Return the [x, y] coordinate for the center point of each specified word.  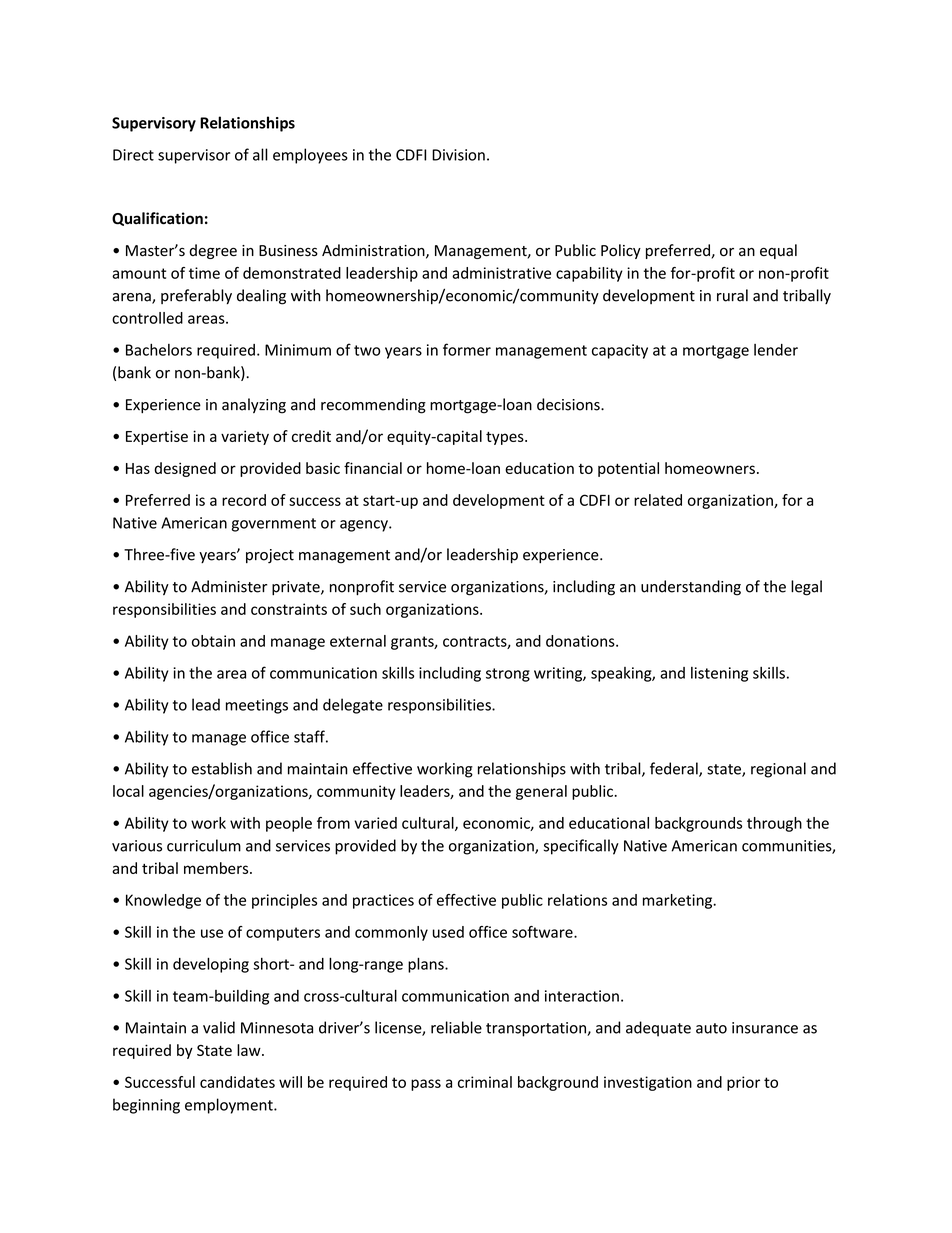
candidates [237, 1082]
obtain [213, 641]
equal [778, 251]
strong [508, 675]
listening [719, 674]
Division [458, 155]
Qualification [157, 219]
